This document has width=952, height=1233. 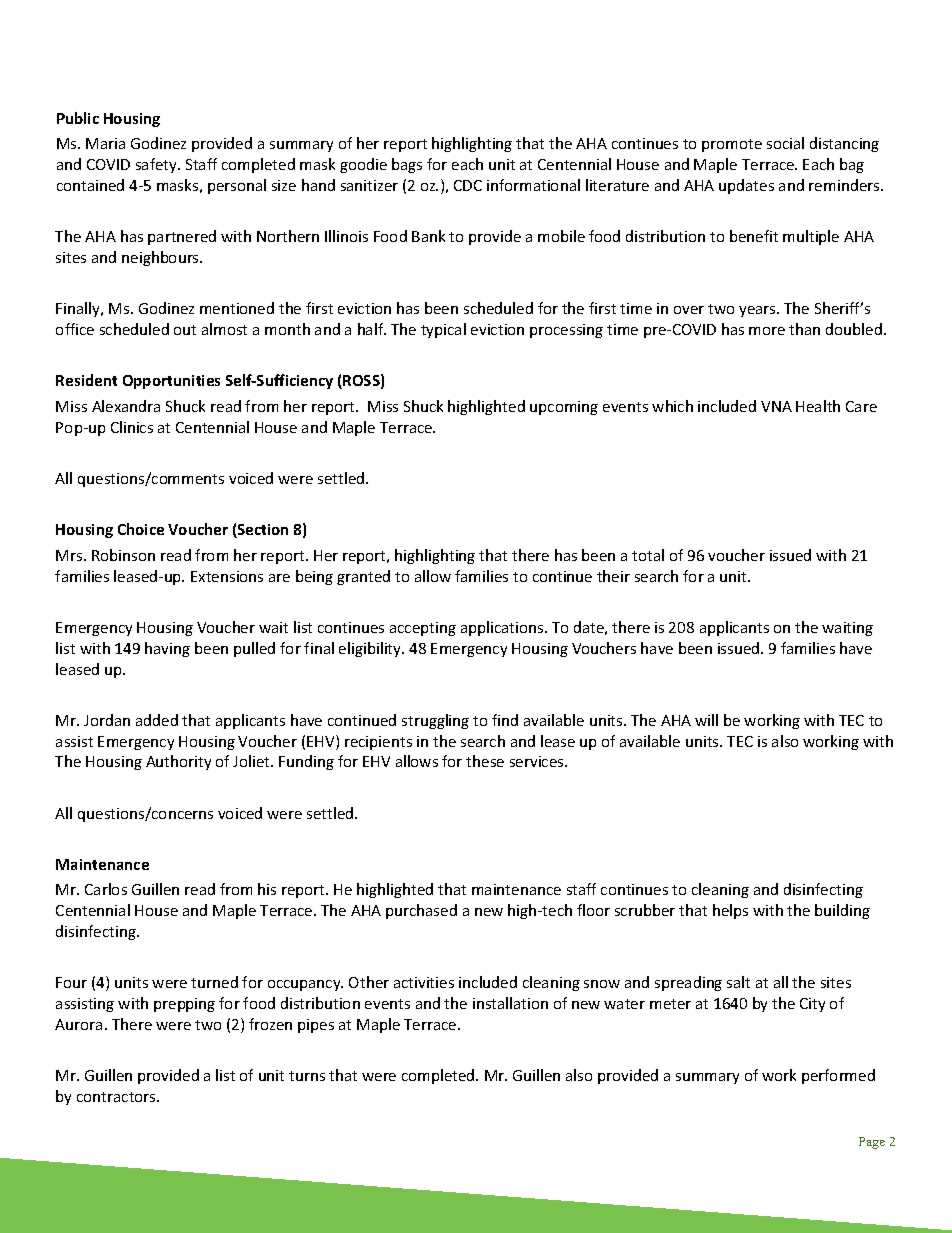 What do you see at coordinates (767, 331) in the document?
I see `more` at bounding box center [767, 331].
